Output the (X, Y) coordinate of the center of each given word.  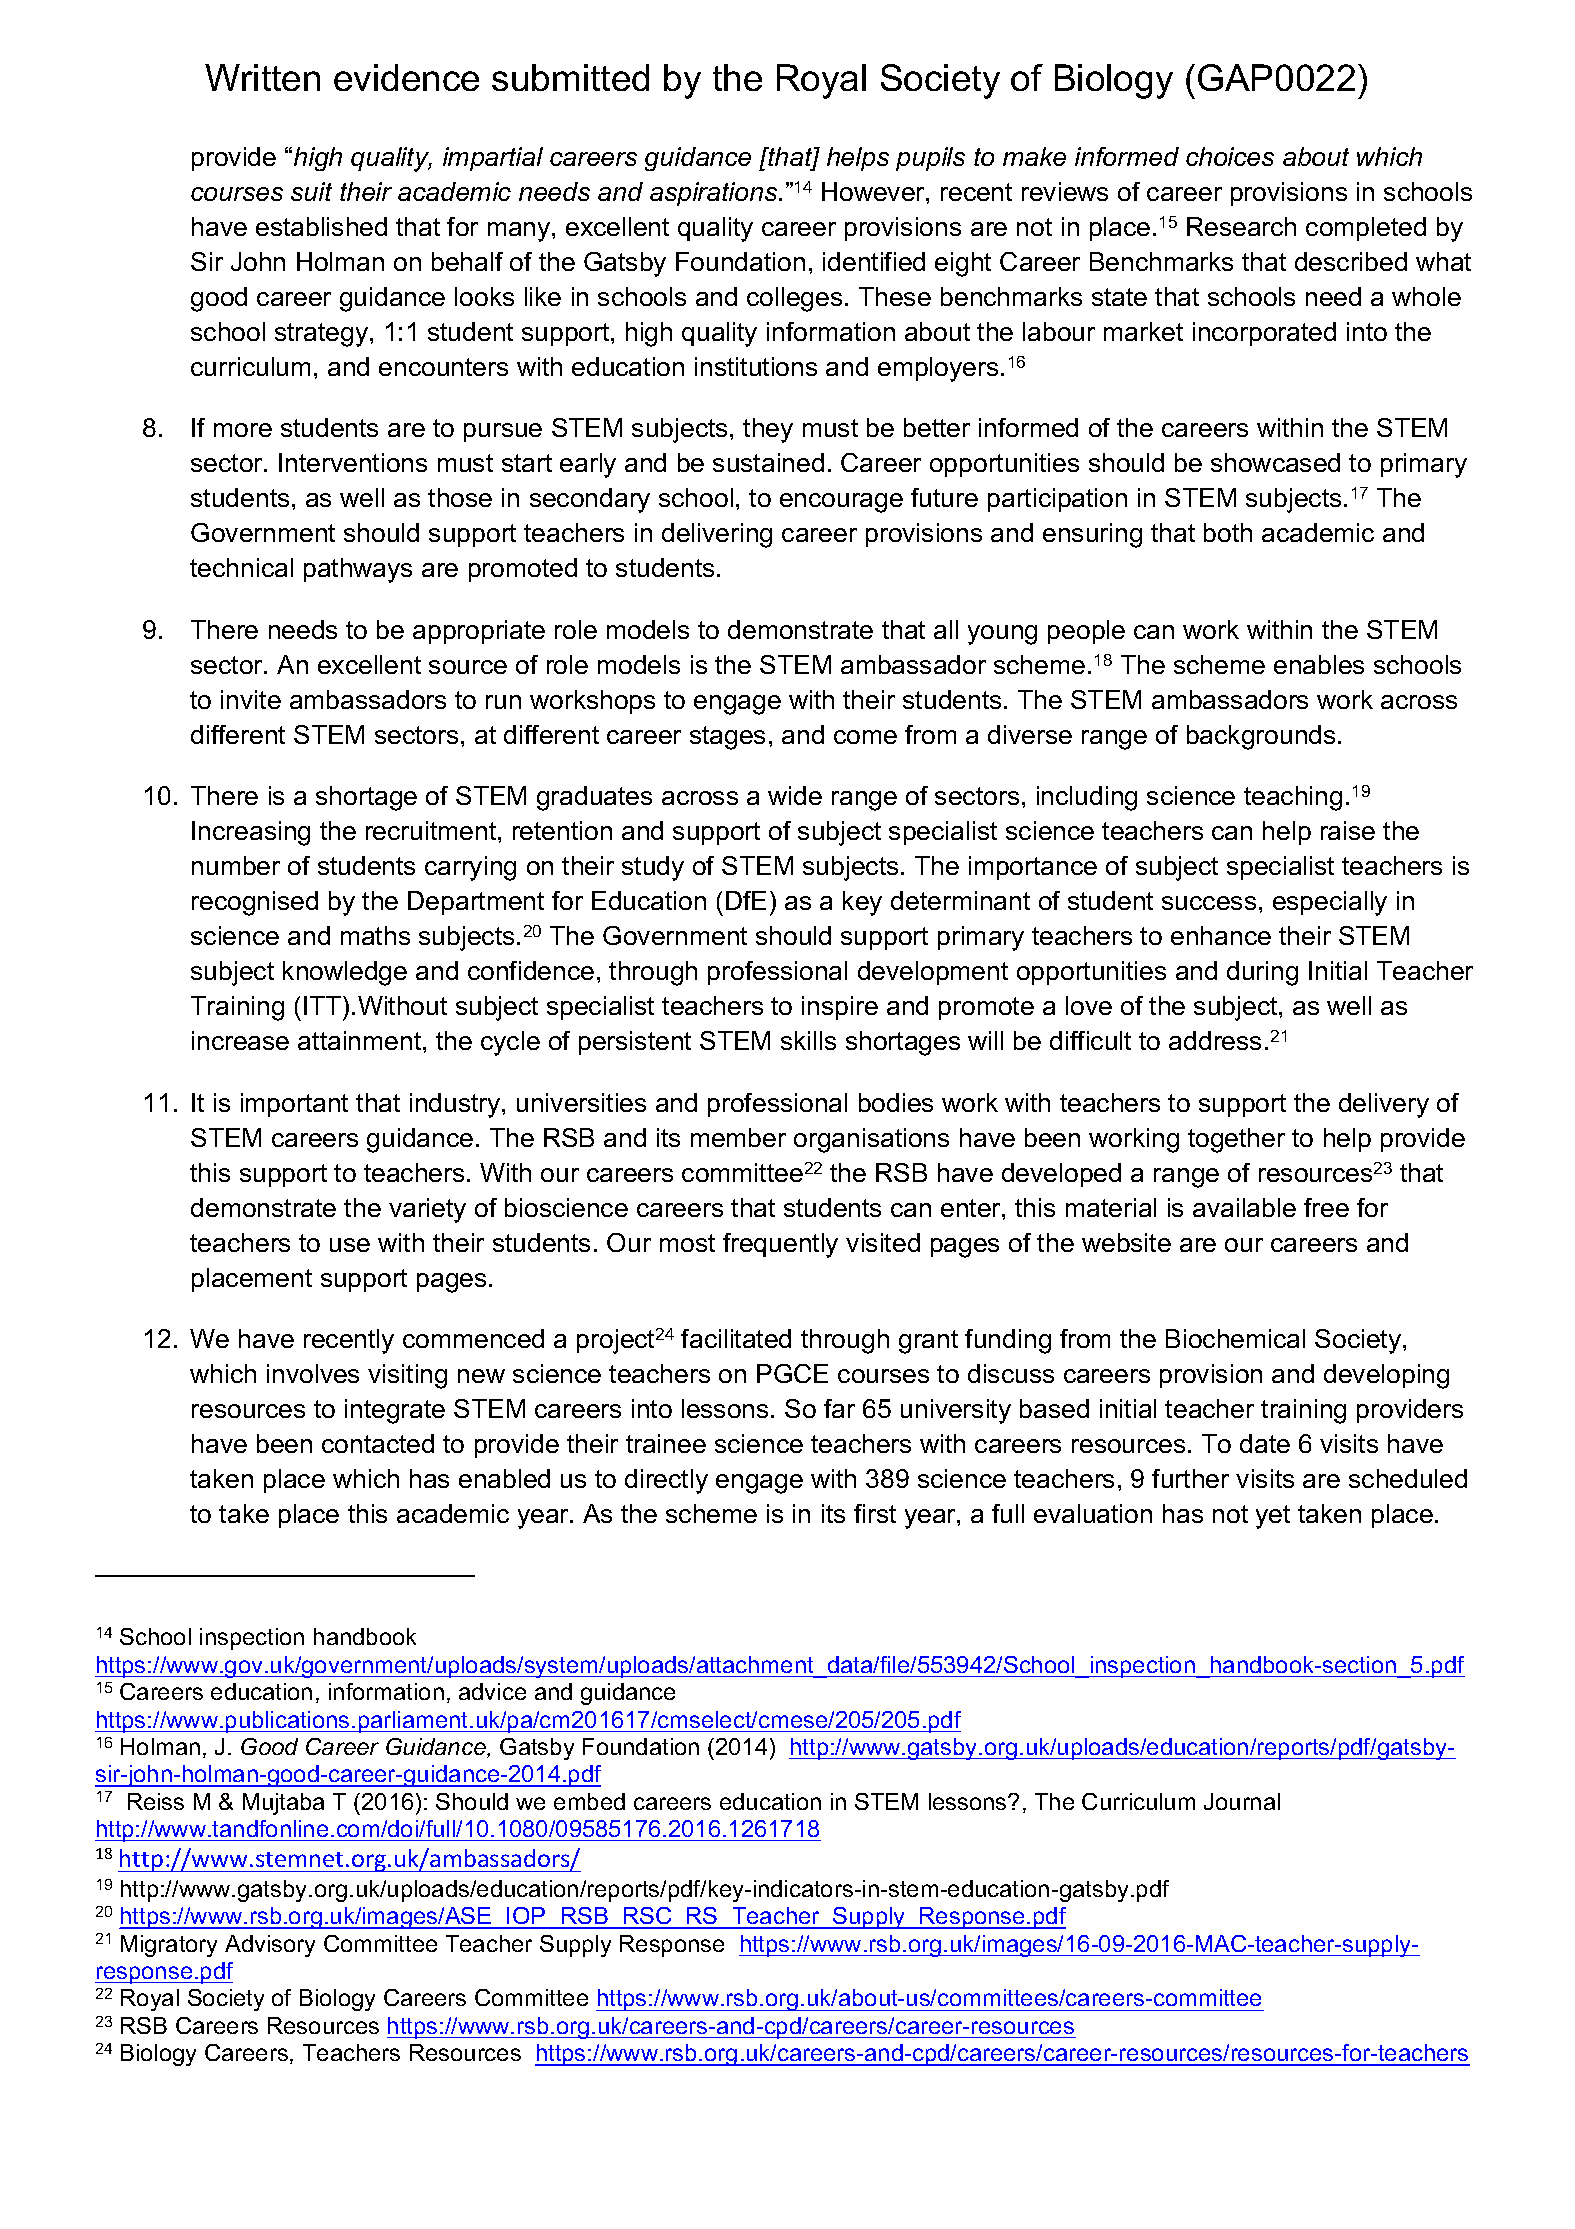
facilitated (736, 1338)
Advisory (270, 1946)
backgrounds (1261, 737)
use (350, 1245)
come (865, 737)
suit (311, 191)
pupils (930, 159)
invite (251, 699)
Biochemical (1235, 1338)
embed (589, 1801)
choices (1230, 156)
